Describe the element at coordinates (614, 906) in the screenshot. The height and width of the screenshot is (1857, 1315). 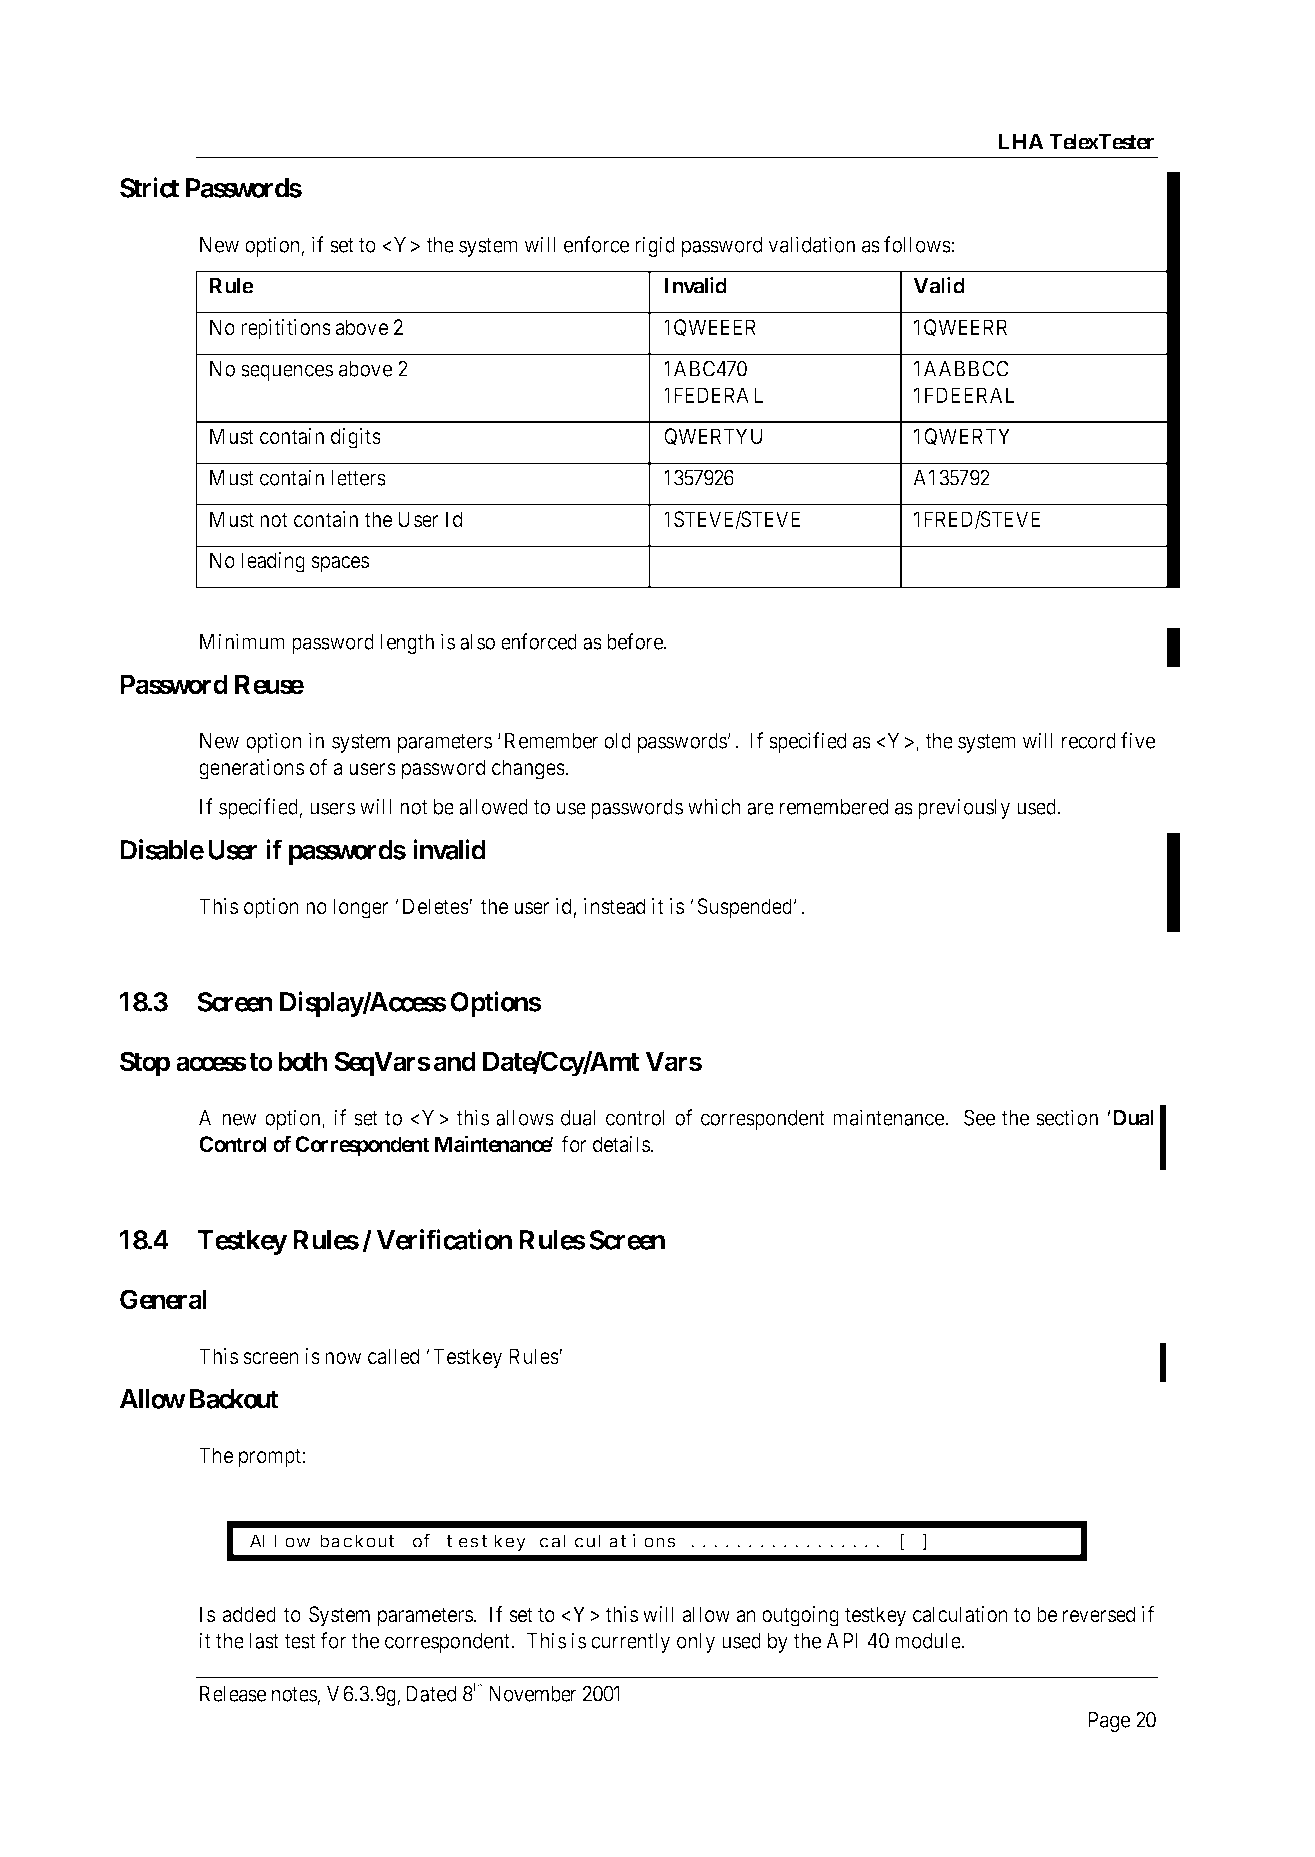
I see `instead` at that location.
